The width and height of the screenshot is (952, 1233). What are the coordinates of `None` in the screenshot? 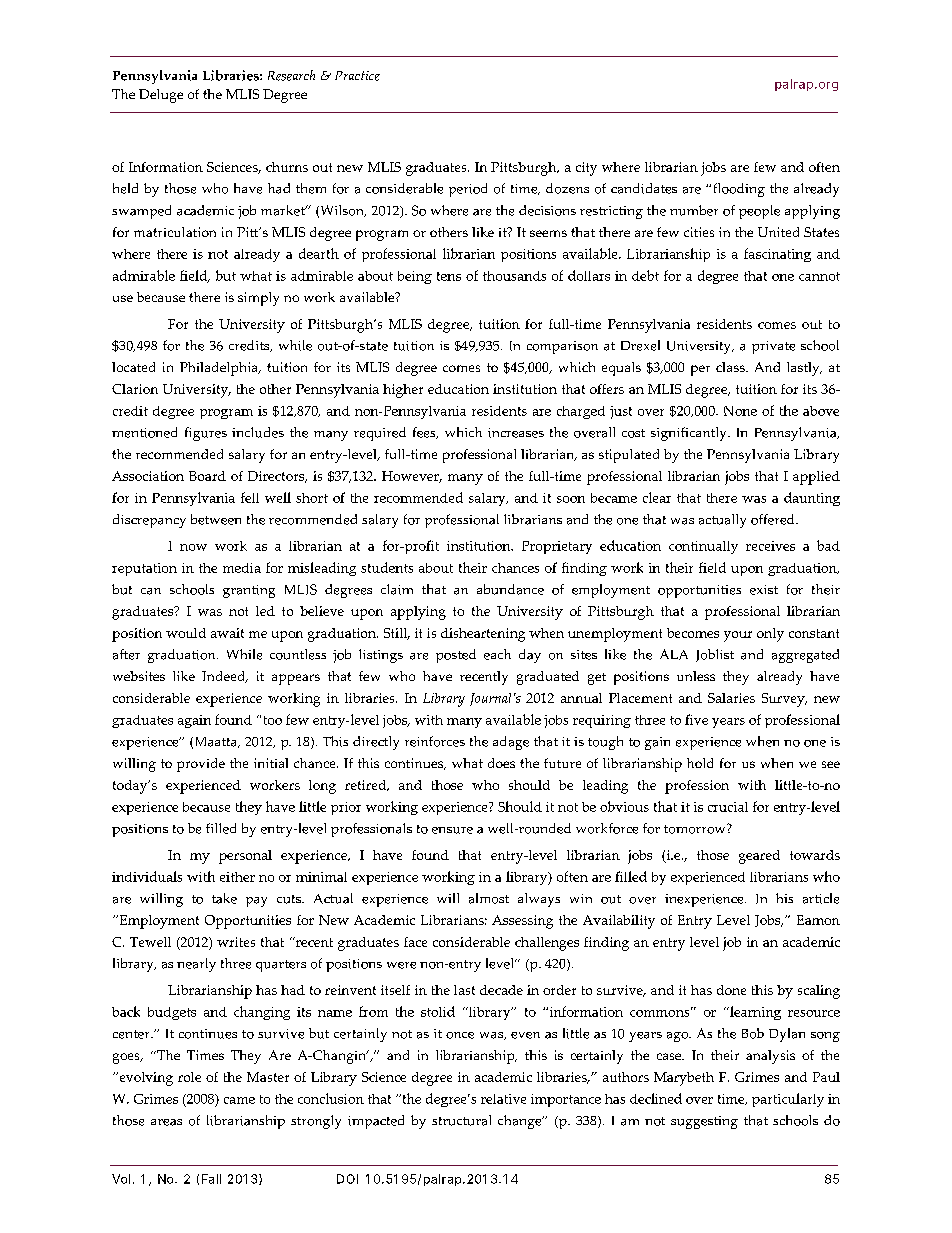 It's located at (740, 411).
